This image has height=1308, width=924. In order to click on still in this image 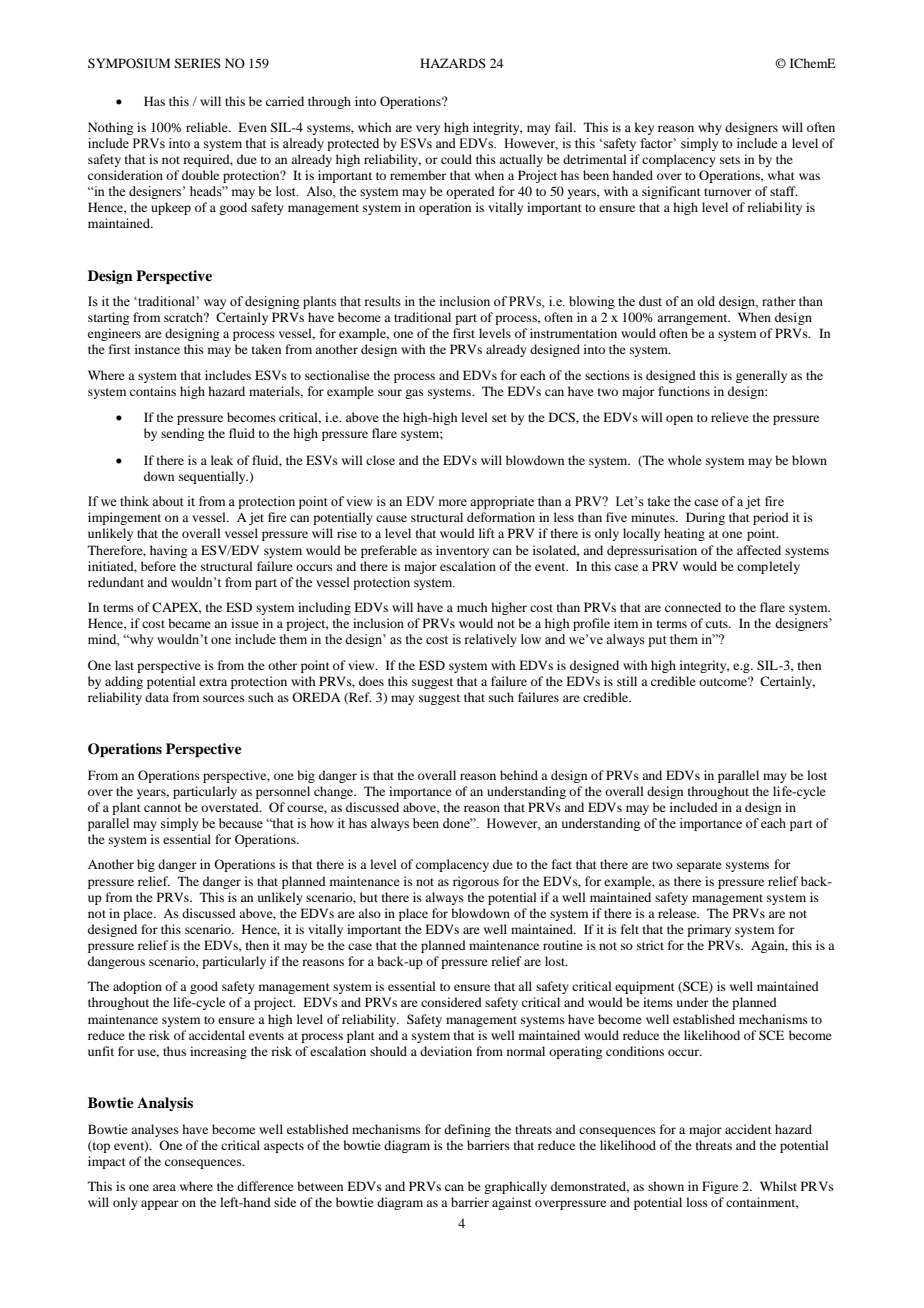, I will do `click(627, 681)`.
